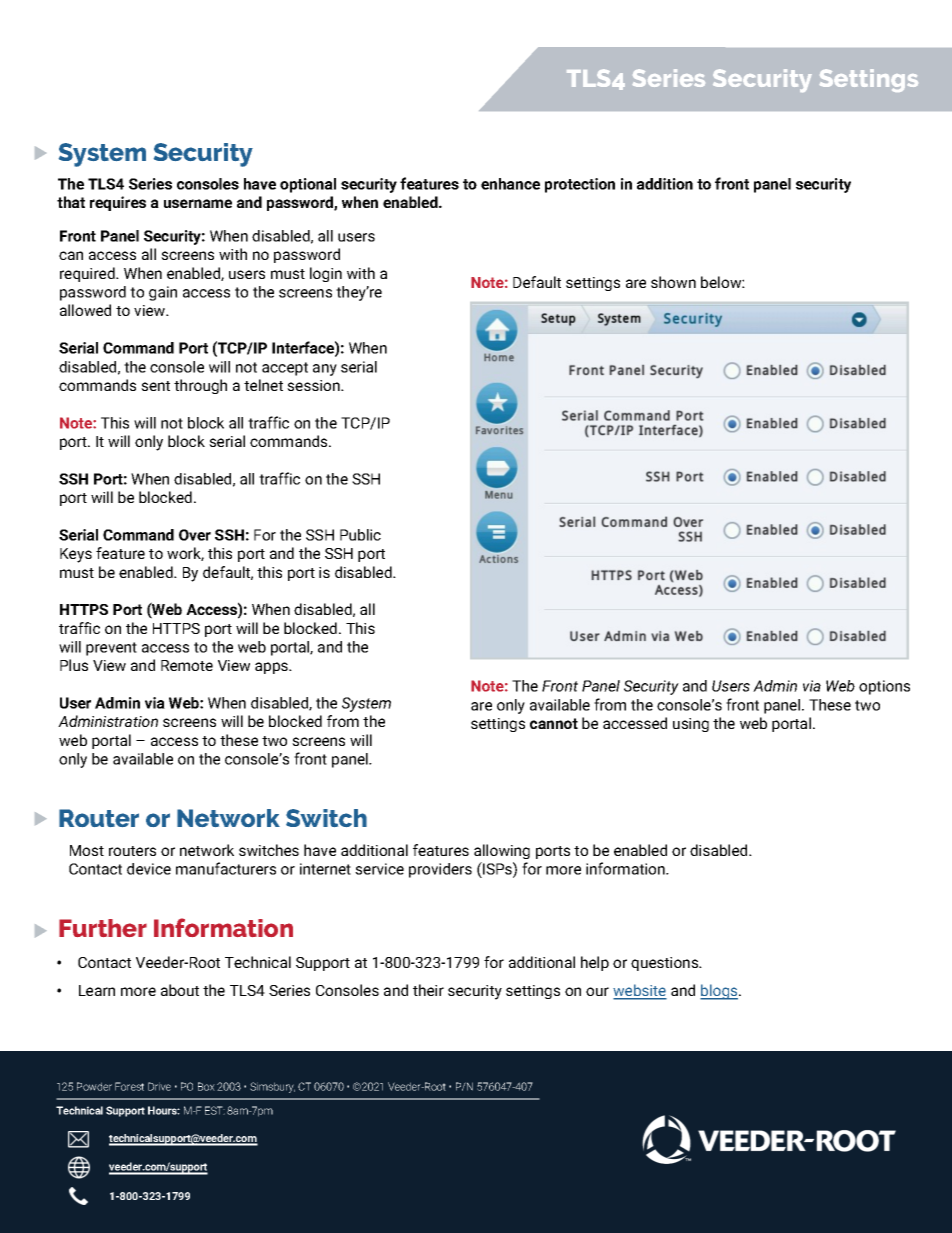 This page has width=952, height=1233. Describe the element at coordinates (195, 535) in the page. I see `Over` at that location.
